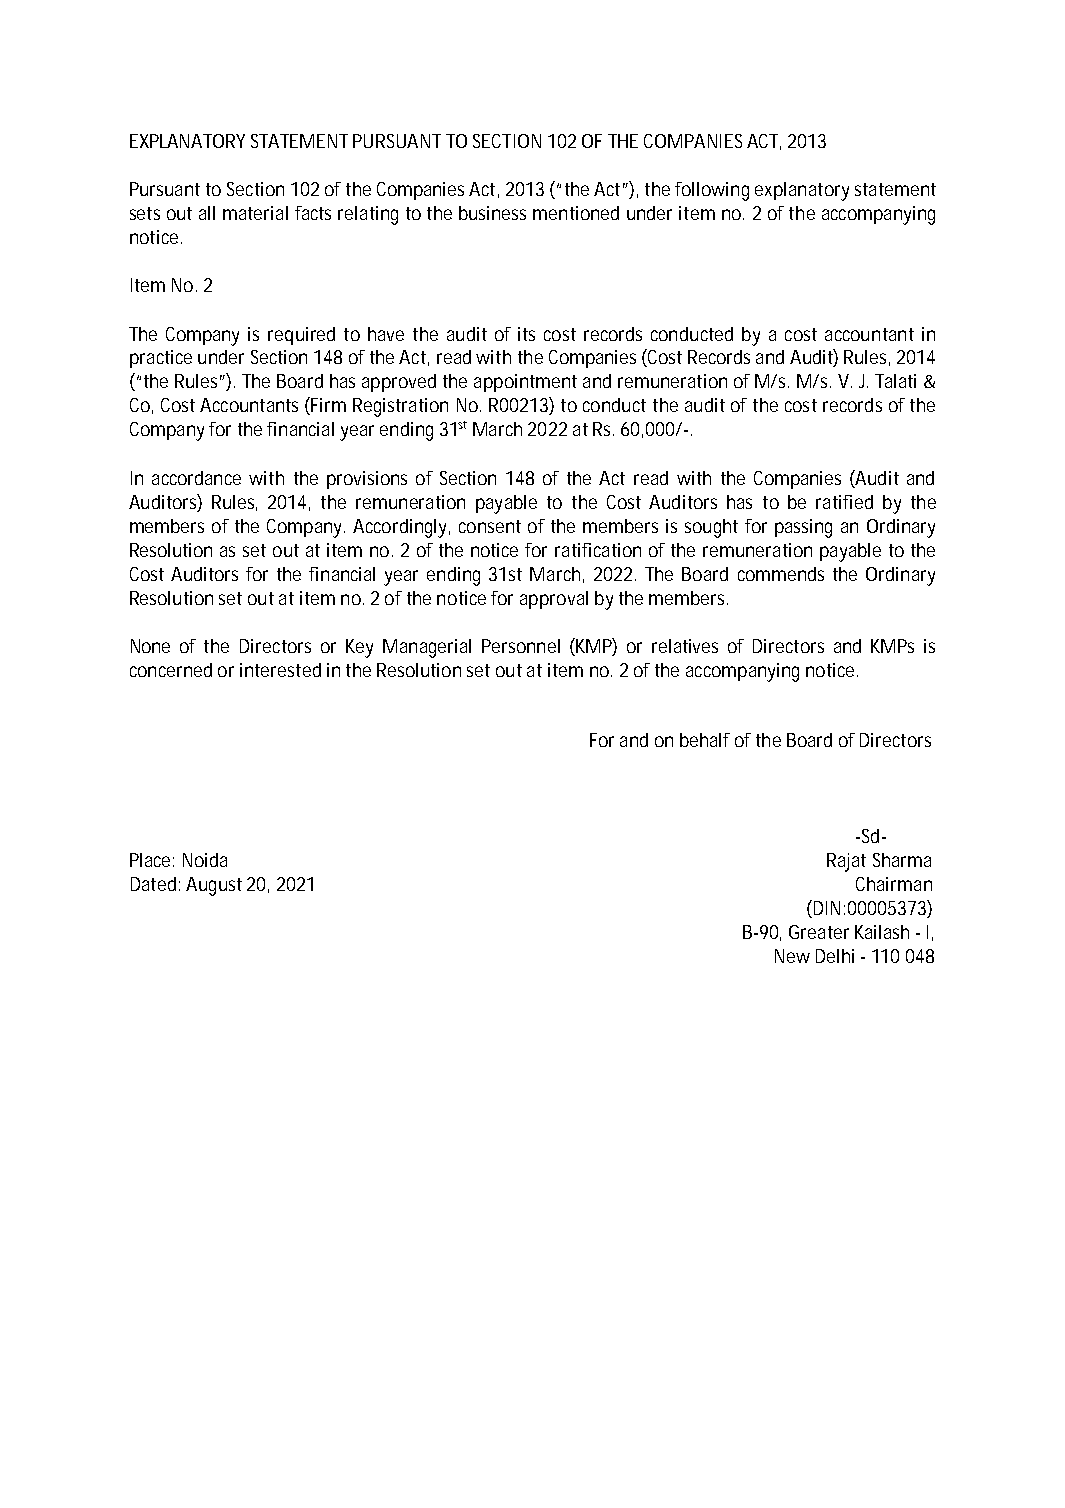 The image size is (1065, 1508). I want to click on following, so click(712, 191).
